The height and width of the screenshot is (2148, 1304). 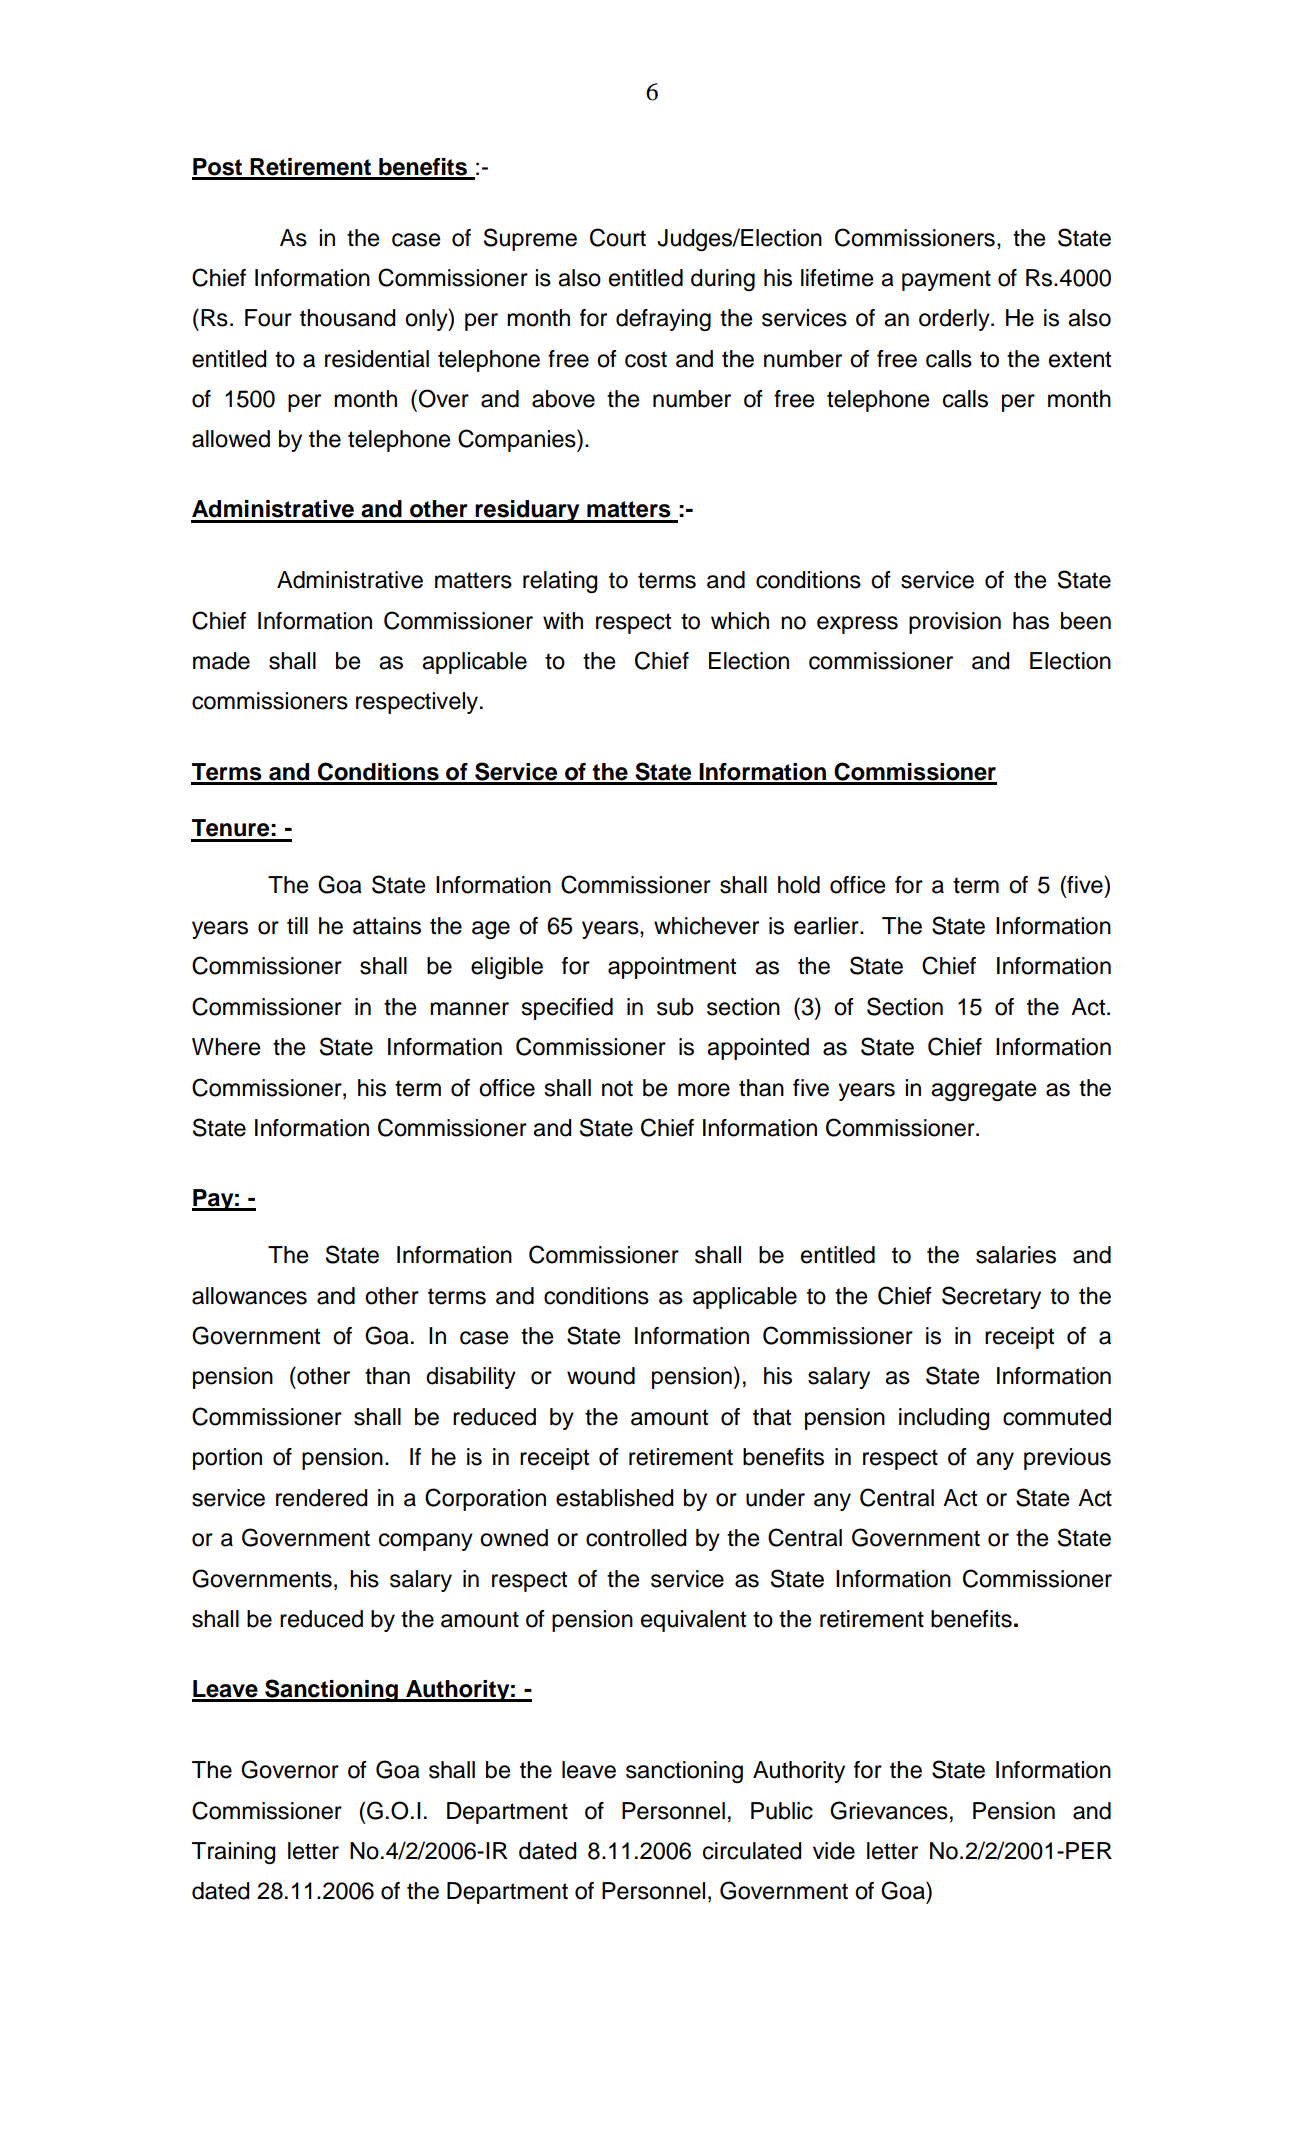 What do you see at coordinates (752, 1851) in the screenshot?
I see `circulated` at bounding box center [752, 1851].
